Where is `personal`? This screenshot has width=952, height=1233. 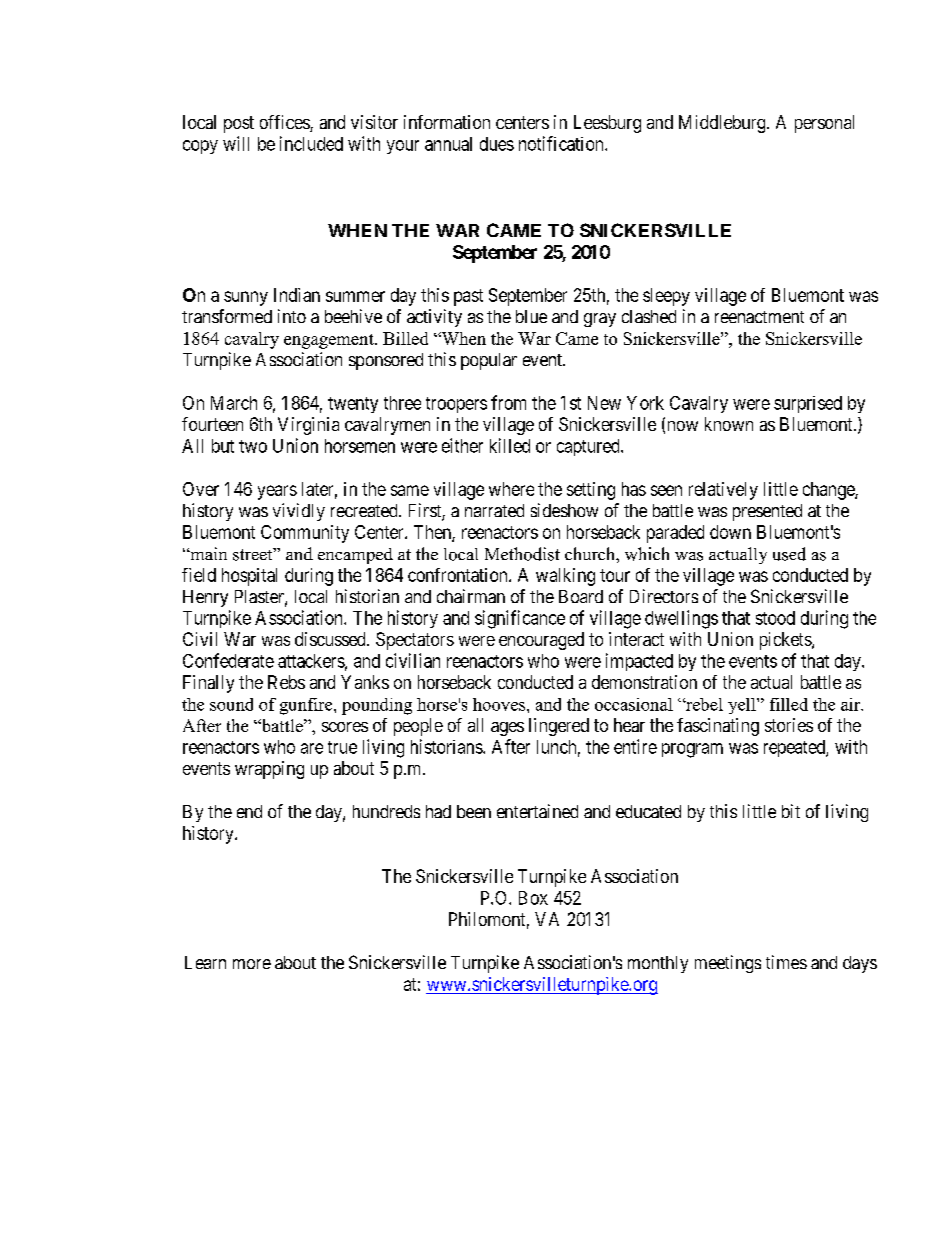 personal is located at coordinates (824, 124).
